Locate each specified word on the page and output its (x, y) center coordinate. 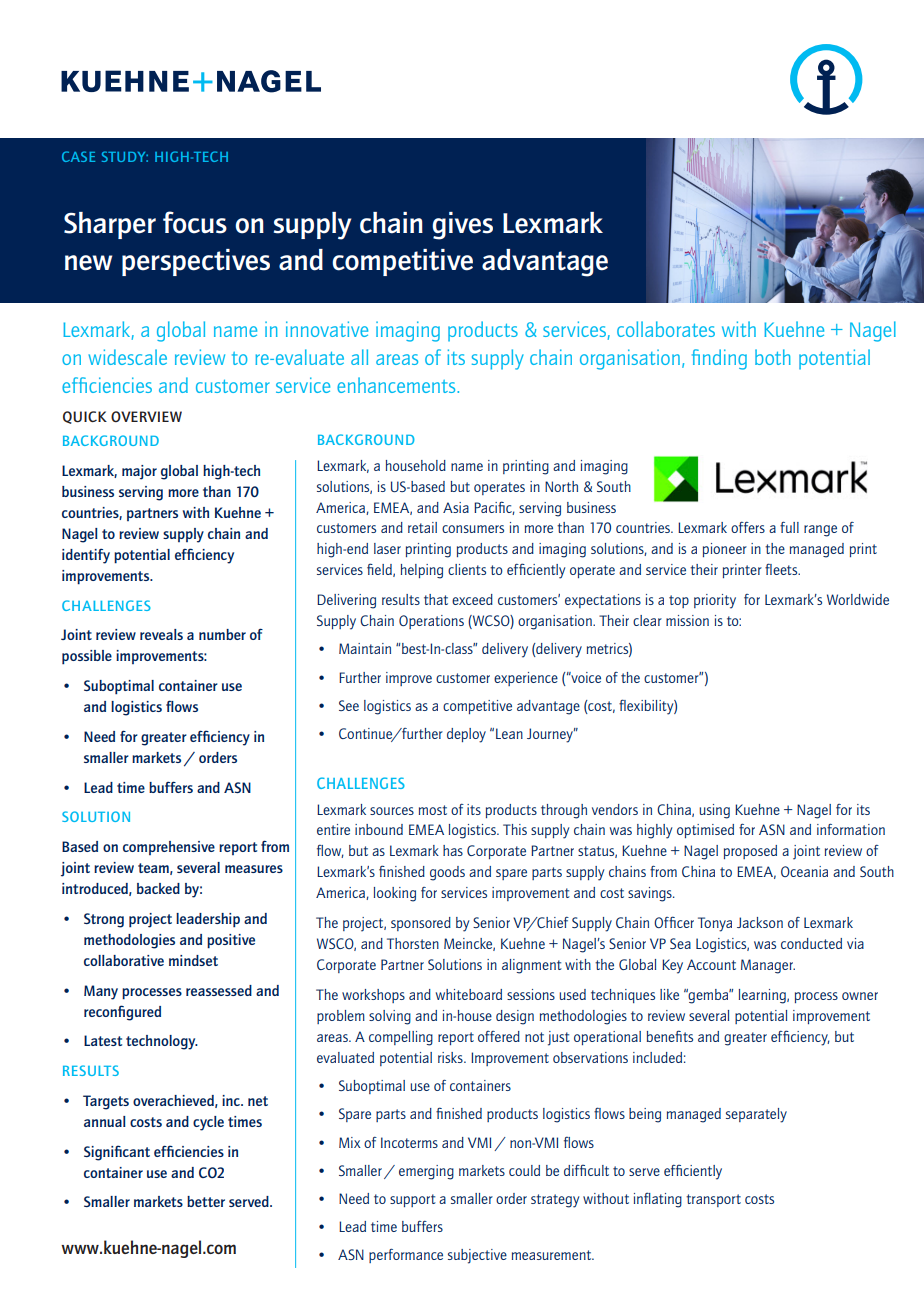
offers (748, 527)
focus (195, 222)
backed (158, 888)
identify (86, 556)
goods (447, 873)
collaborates (666, 329)
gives (462, 226)
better (206, 1201)
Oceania (804, 871)
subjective (477, 1256)
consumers (473, 529)
